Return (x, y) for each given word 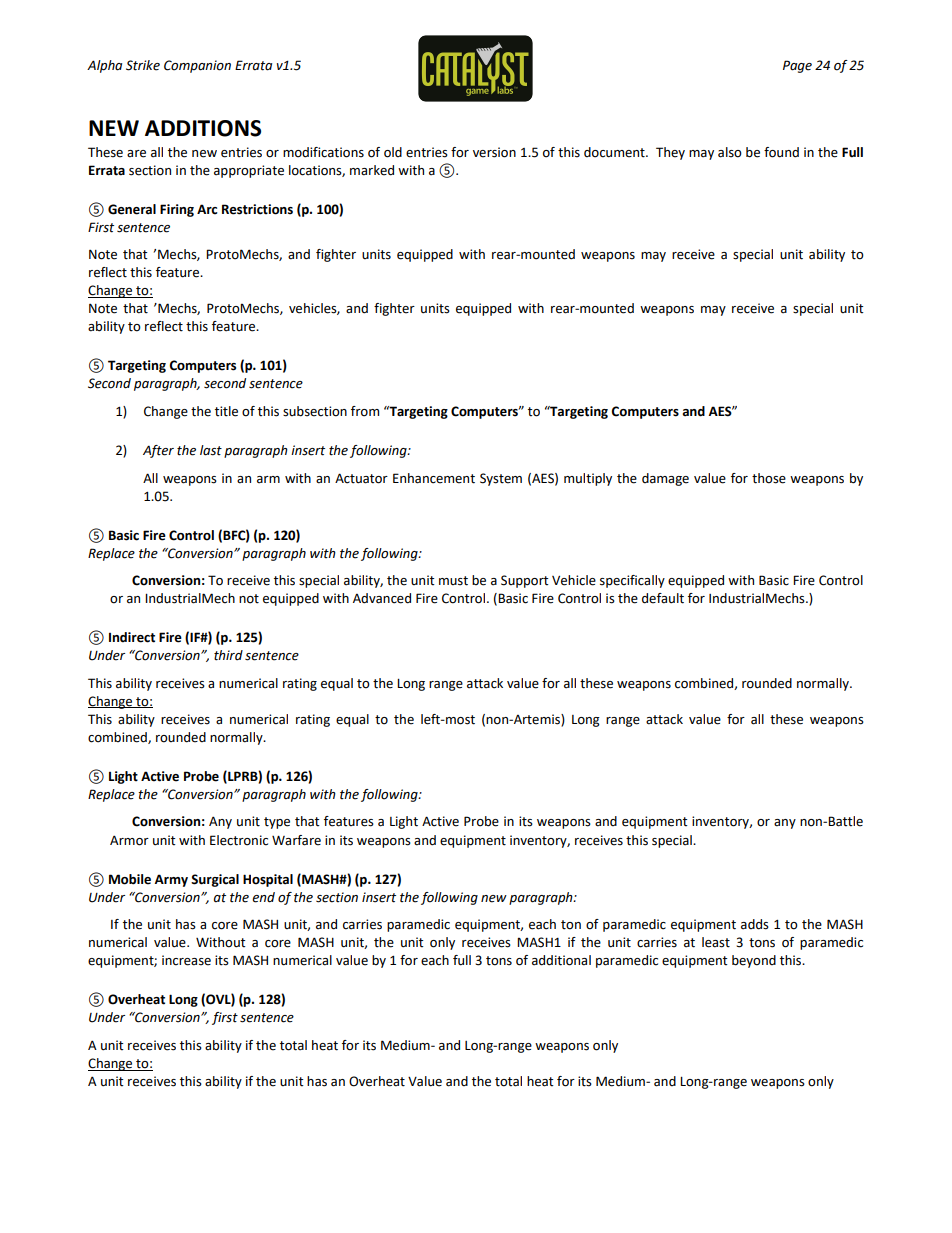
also (730, 152)
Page (797, 66)
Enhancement (434, 478)
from (365, 411)
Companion (197, 66)
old (393, 152)
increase (186, 960)
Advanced (382, 598)
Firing (177, 210)
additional (561, 960)
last (211, 450)
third (228, 655)
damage (665, 479)
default (663, 598)
